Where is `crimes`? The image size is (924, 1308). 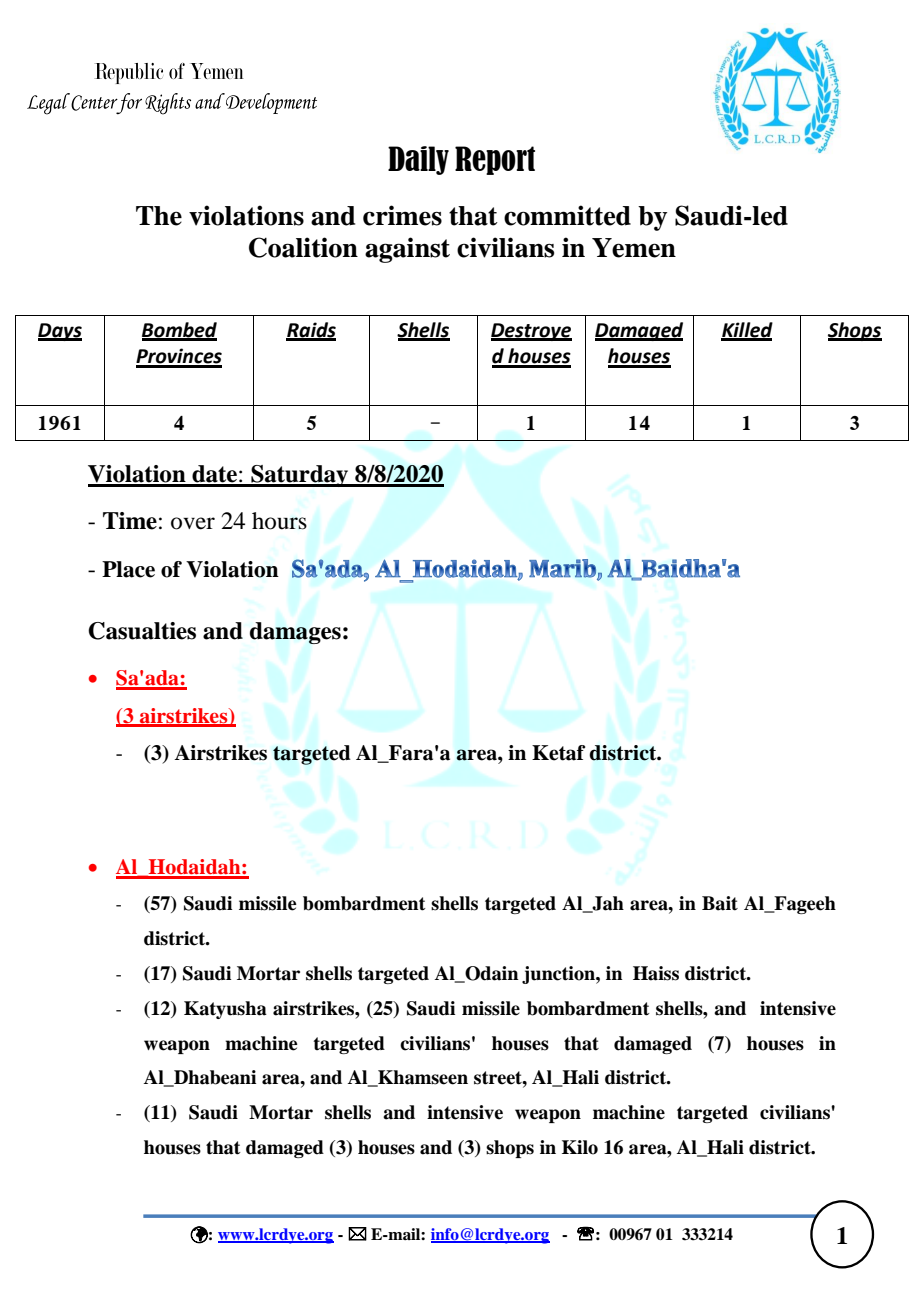 crimes is located at coordinates (402, 215).
